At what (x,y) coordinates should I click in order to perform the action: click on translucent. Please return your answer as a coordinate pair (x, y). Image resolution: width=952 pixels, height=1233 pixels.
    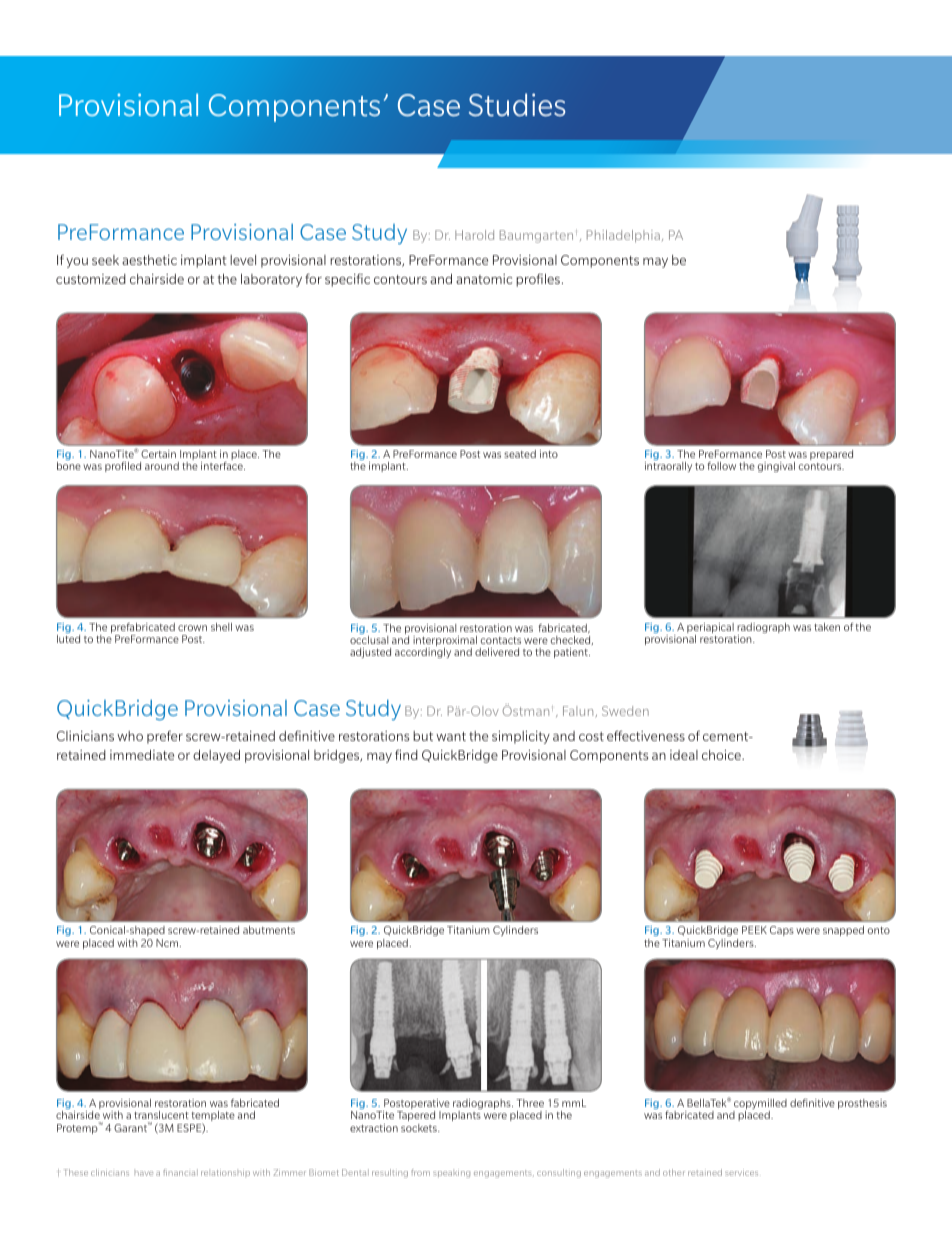
    Looking at the image, I should click on (161, 1115).
